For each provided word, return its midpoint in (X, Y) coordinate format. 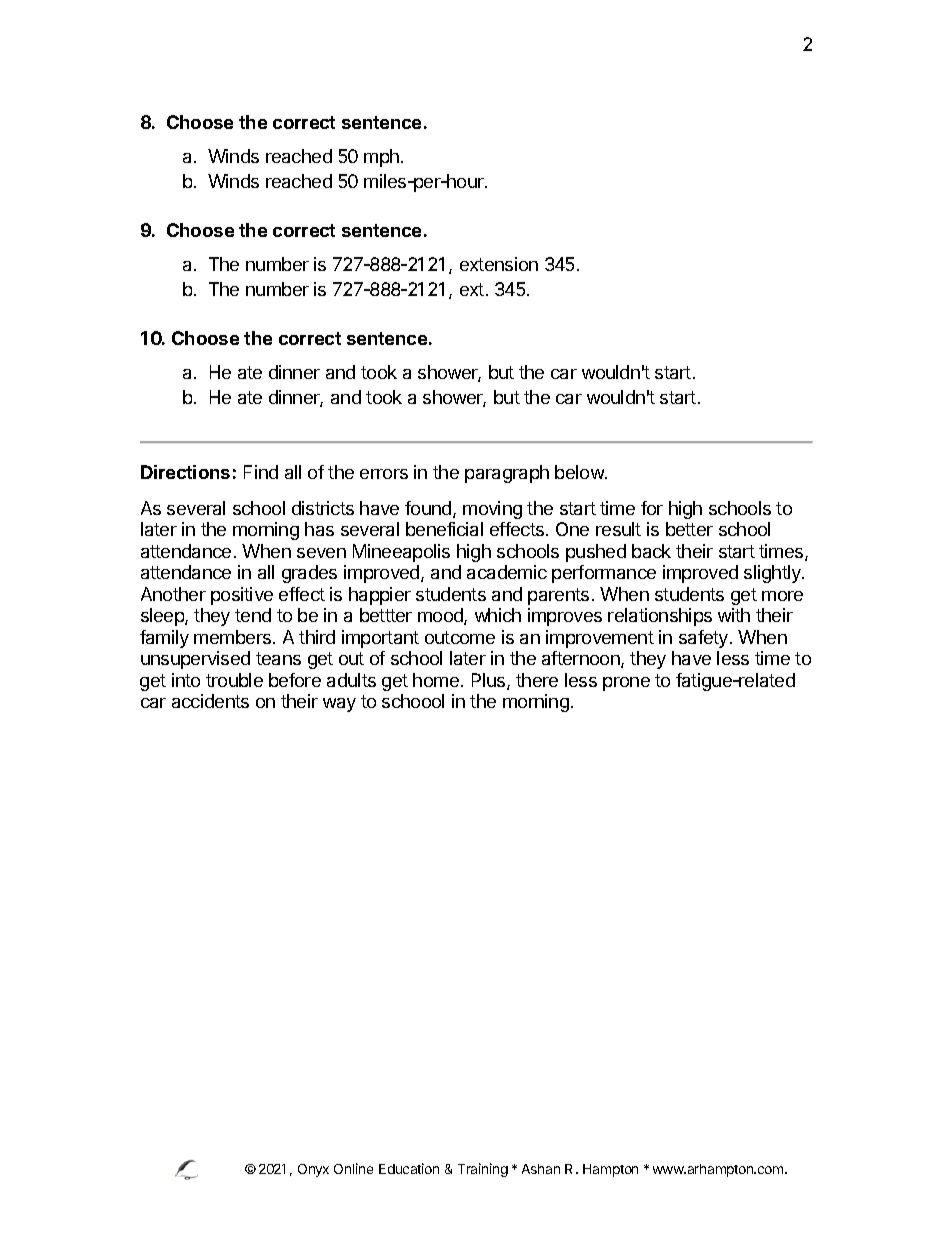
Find (261, 472)
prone (626, 684)
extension (499, 264)
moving (492, 510)
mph (381, 158)
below (580, 472)
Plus (490, 681)
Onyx (313, 1170)
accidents (210, 701)
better (689, 529)
